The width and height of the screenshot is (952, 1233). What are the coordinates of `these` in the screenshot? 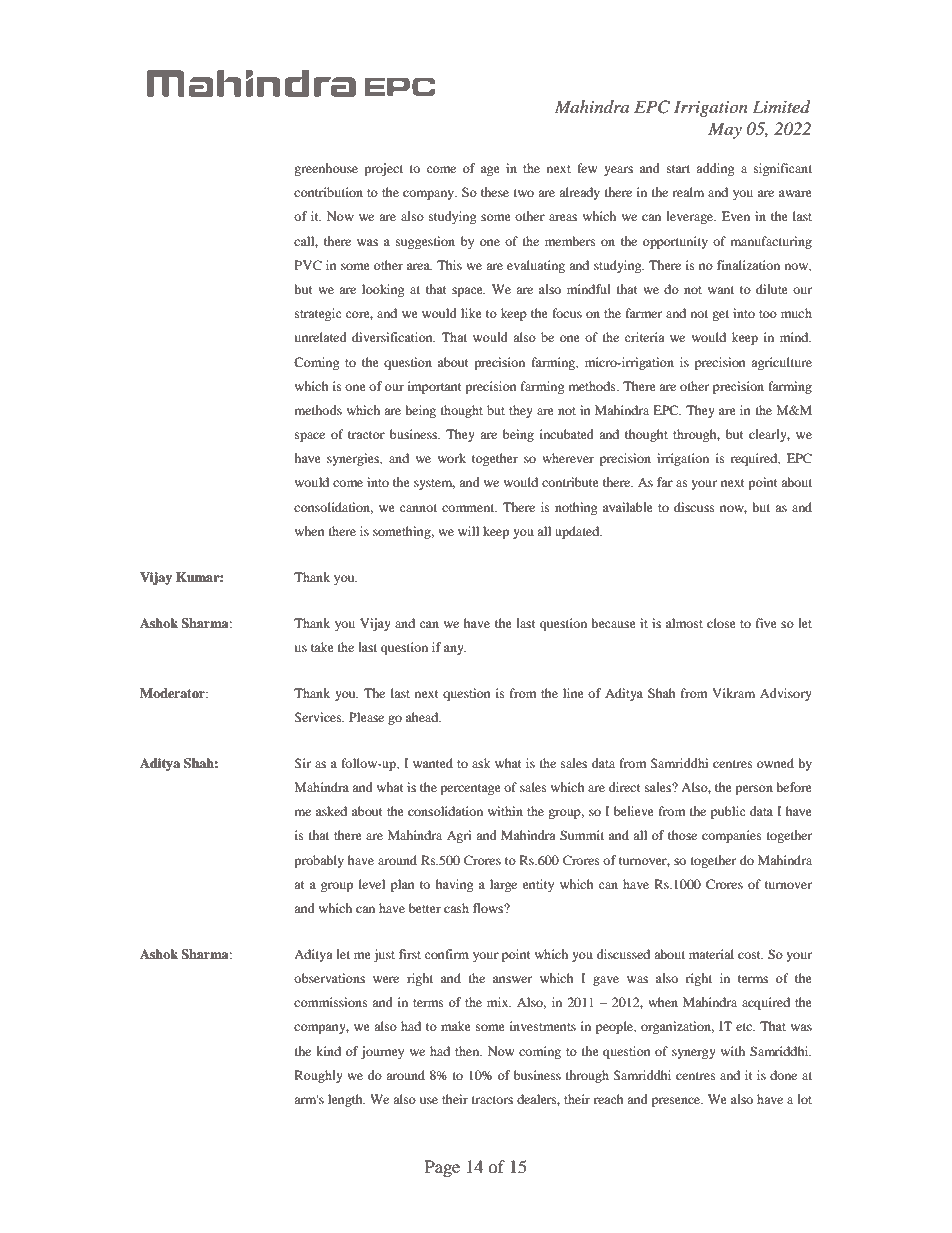 It's located at (495, 192).
